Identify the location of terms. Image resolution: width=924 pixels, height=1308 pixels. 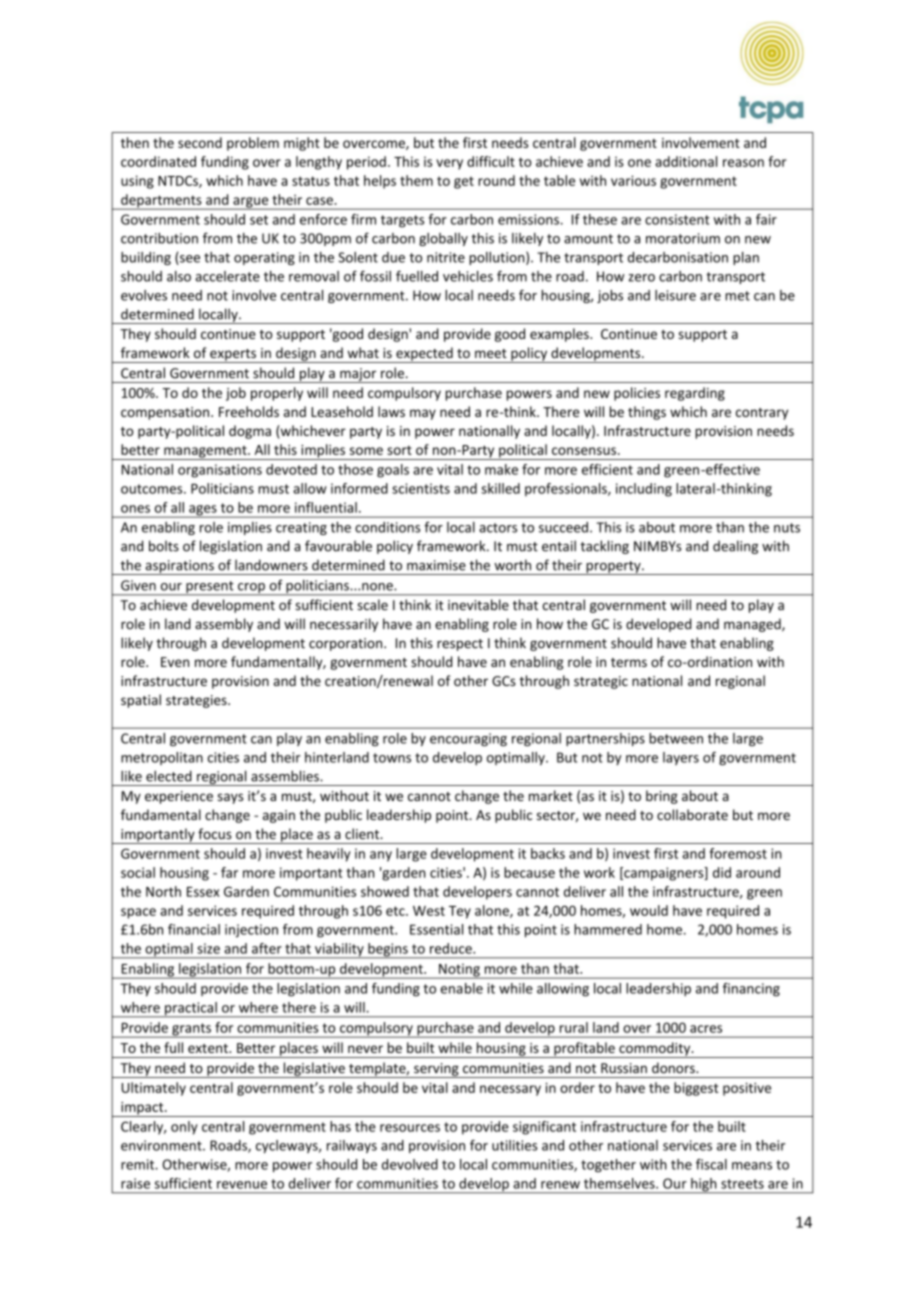
(629, 662).
